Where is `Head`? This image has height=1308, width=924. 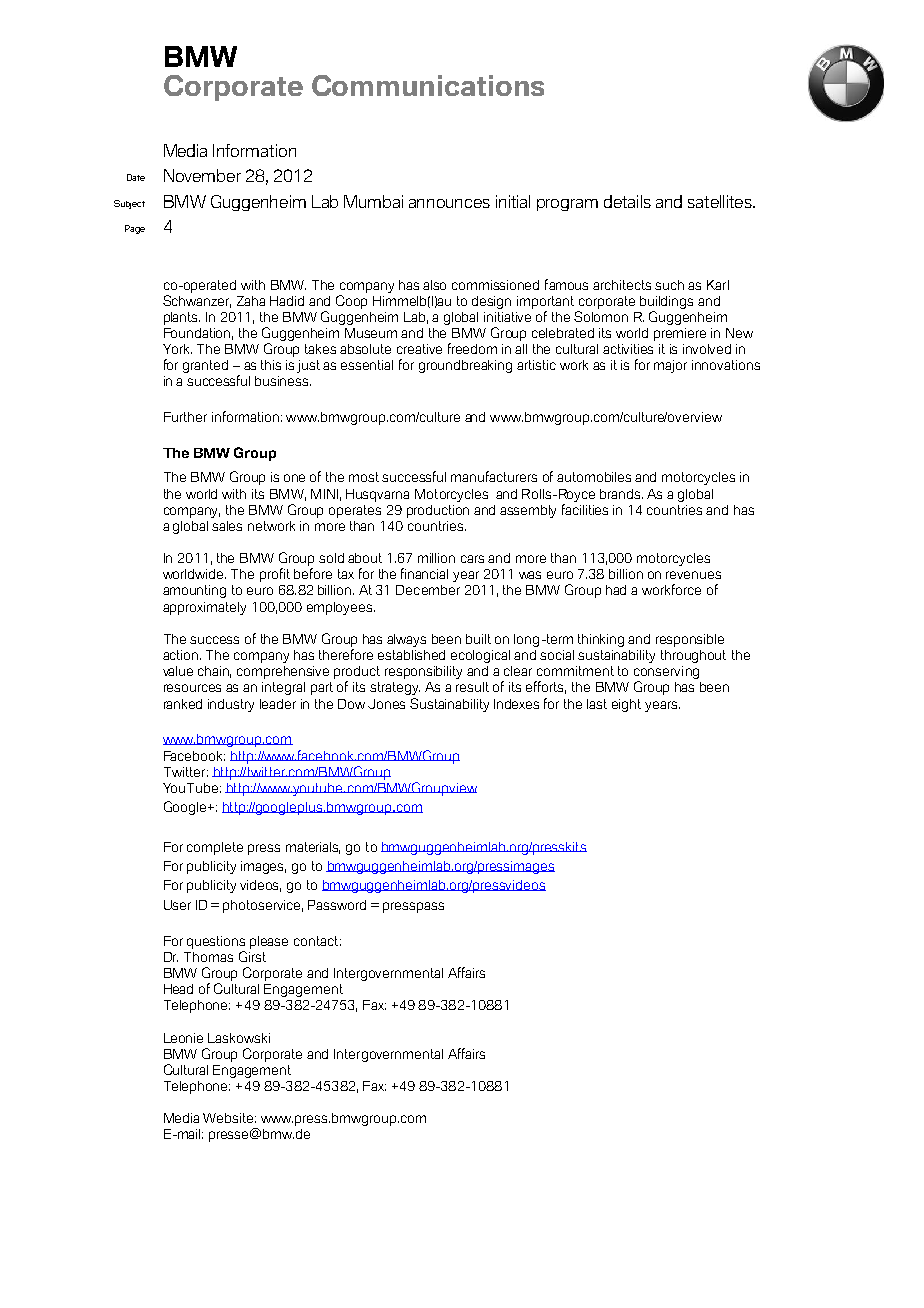 Head is located at coordinates (178, 989).
